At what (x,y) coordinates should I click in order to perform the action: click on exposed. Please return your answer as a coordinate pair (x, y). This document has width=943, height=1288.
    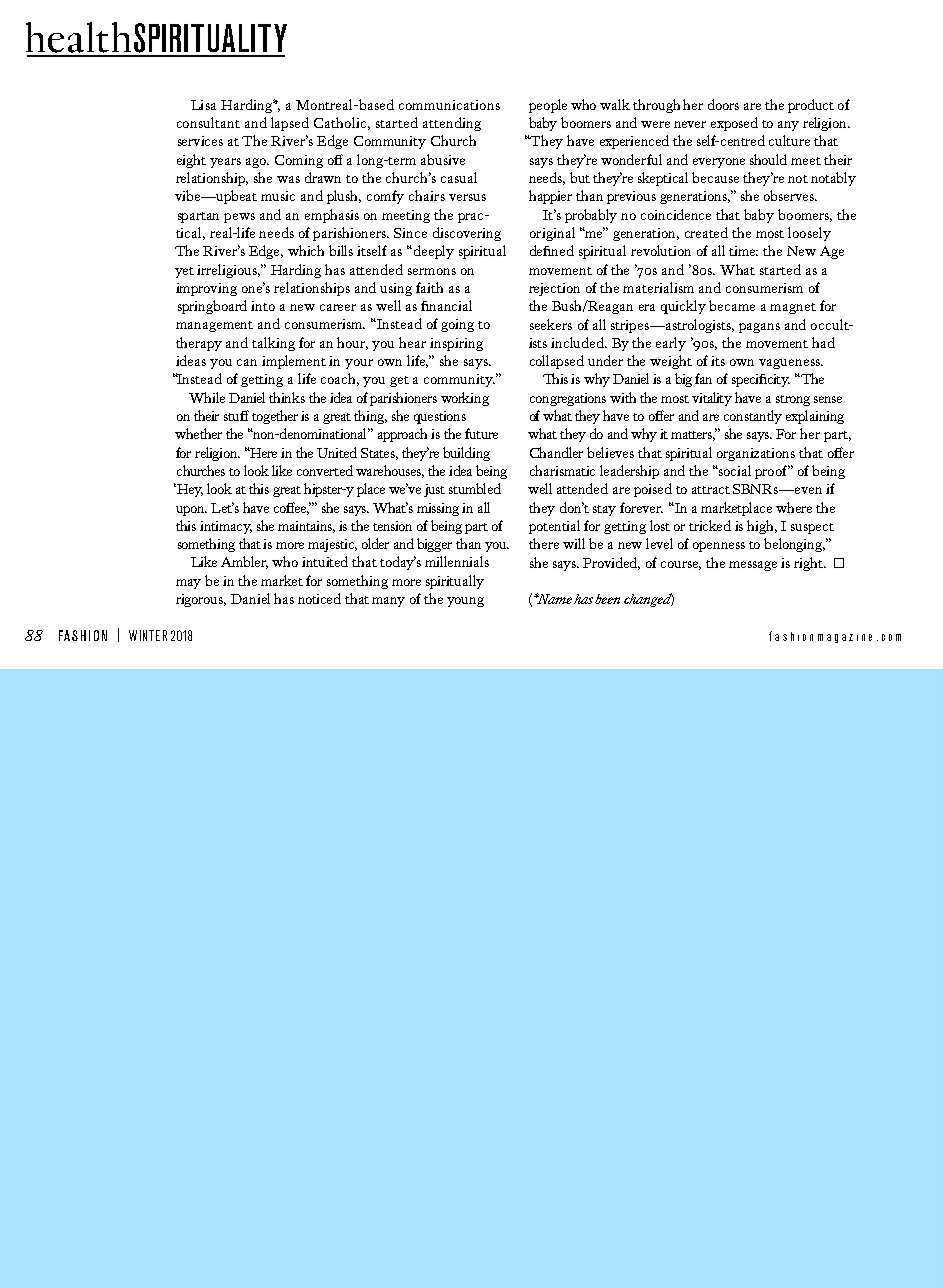
    Looking at the image, I should click on (734, 124).
